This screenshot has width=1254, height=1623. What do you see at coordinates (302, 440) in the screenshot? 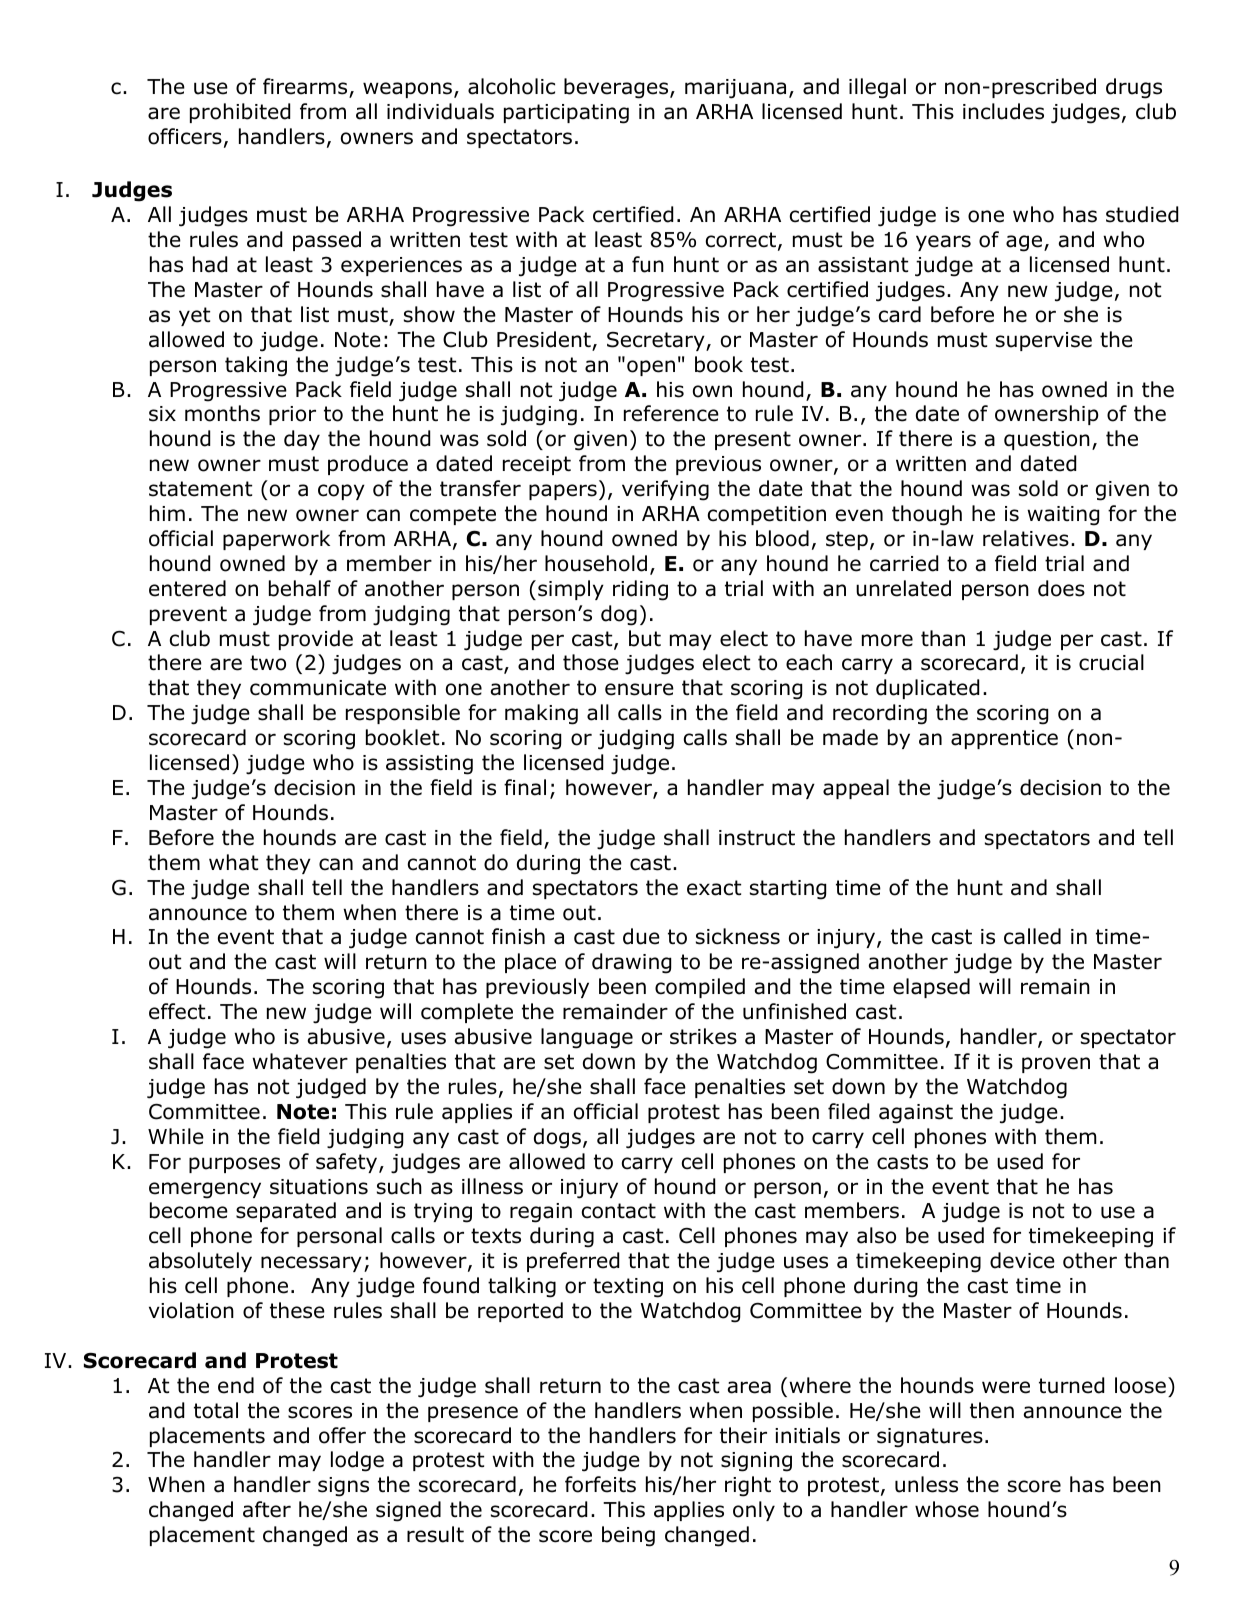
I see `day` at bounding box center [302, 440].
